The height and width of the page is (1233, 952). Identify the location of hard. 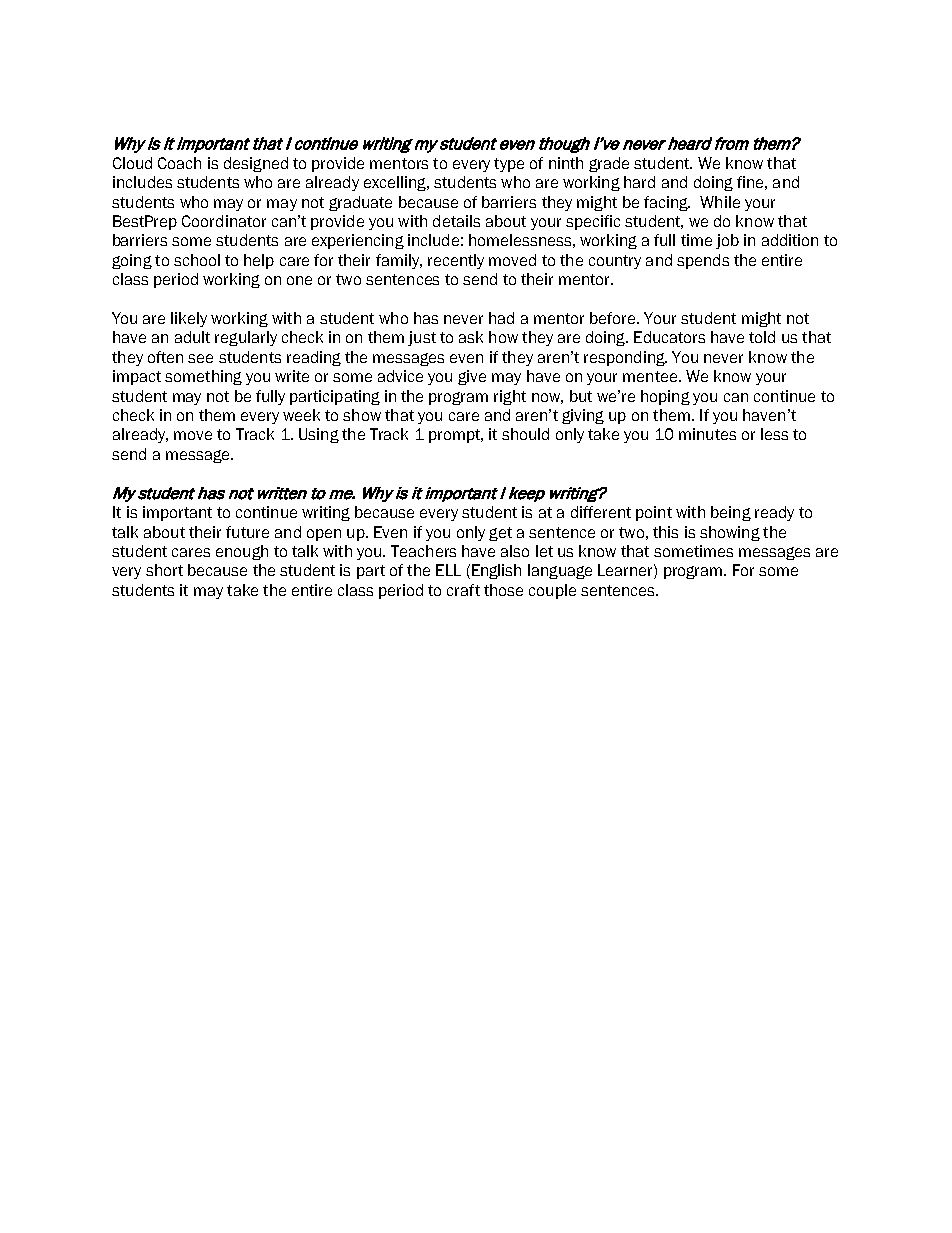
(639, 182).
